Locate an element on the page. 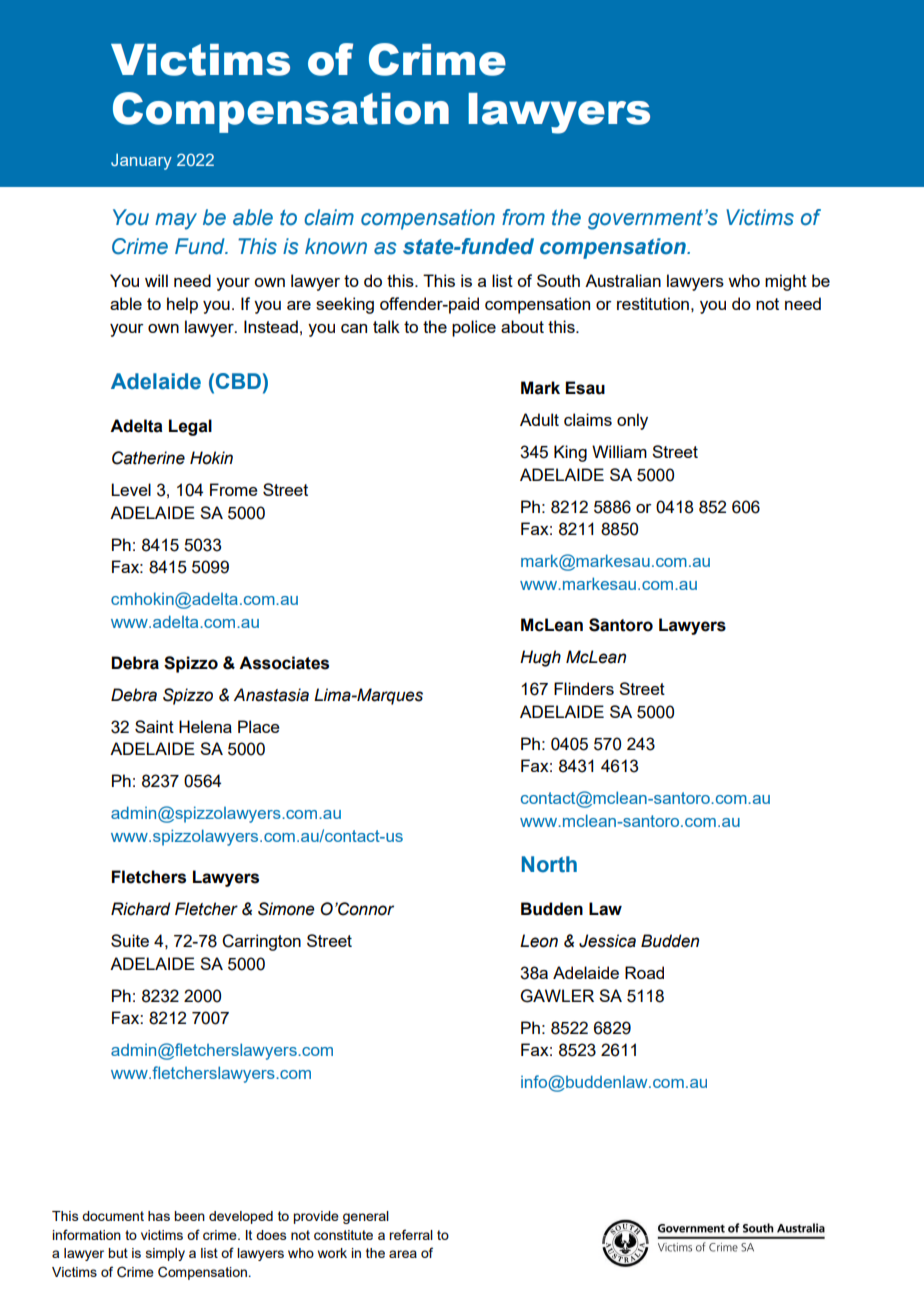 This document has width=924, height=1308. area is located at coordinates (403, 1254).
